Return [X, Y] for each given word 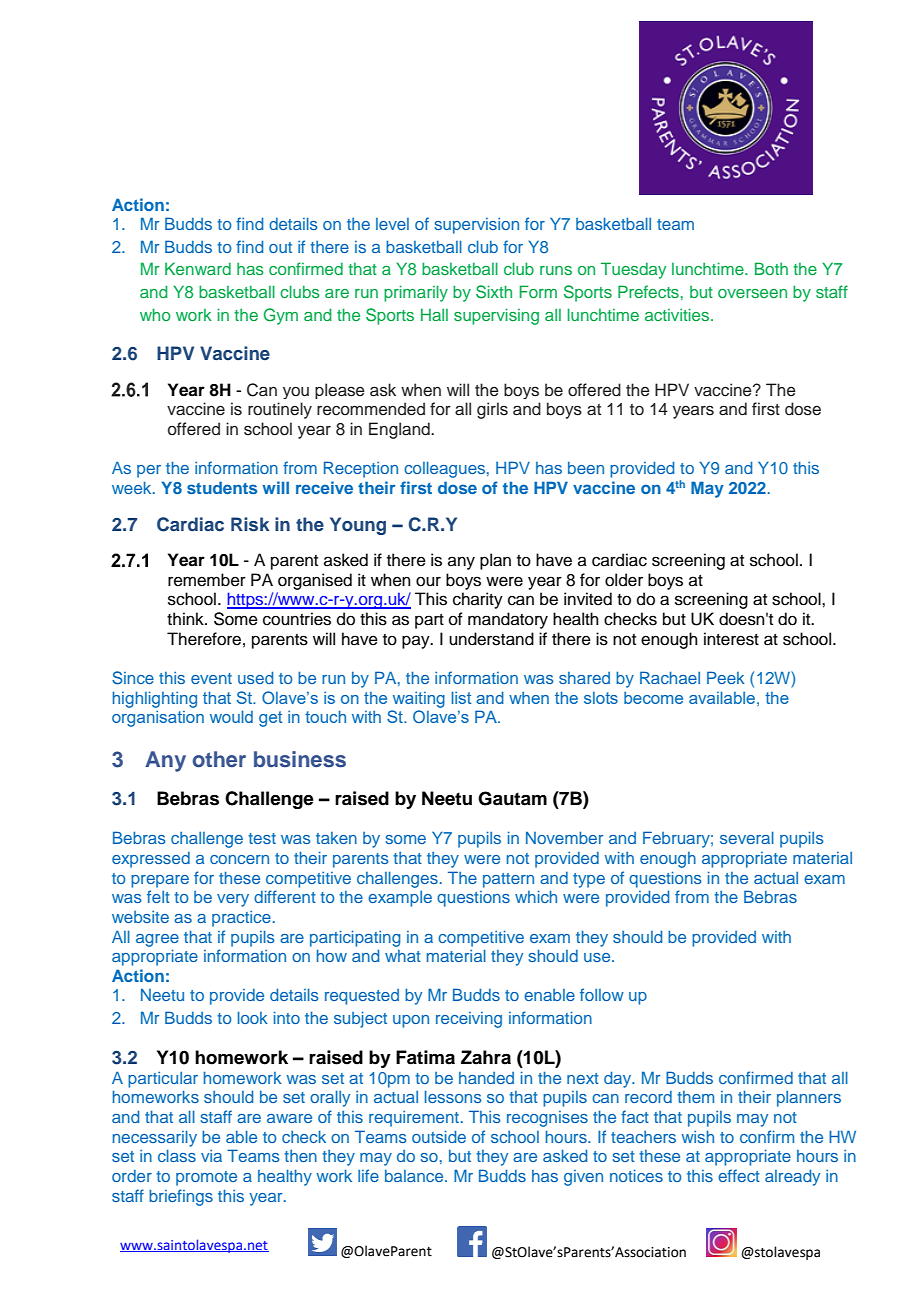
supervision [477, 226]
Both [771, 268]
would [231, 716]
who [155, 314]
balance [415, 1176]
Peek [726, 677]
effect [739, 1175]
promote [206, 1178]
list [461, 697]
